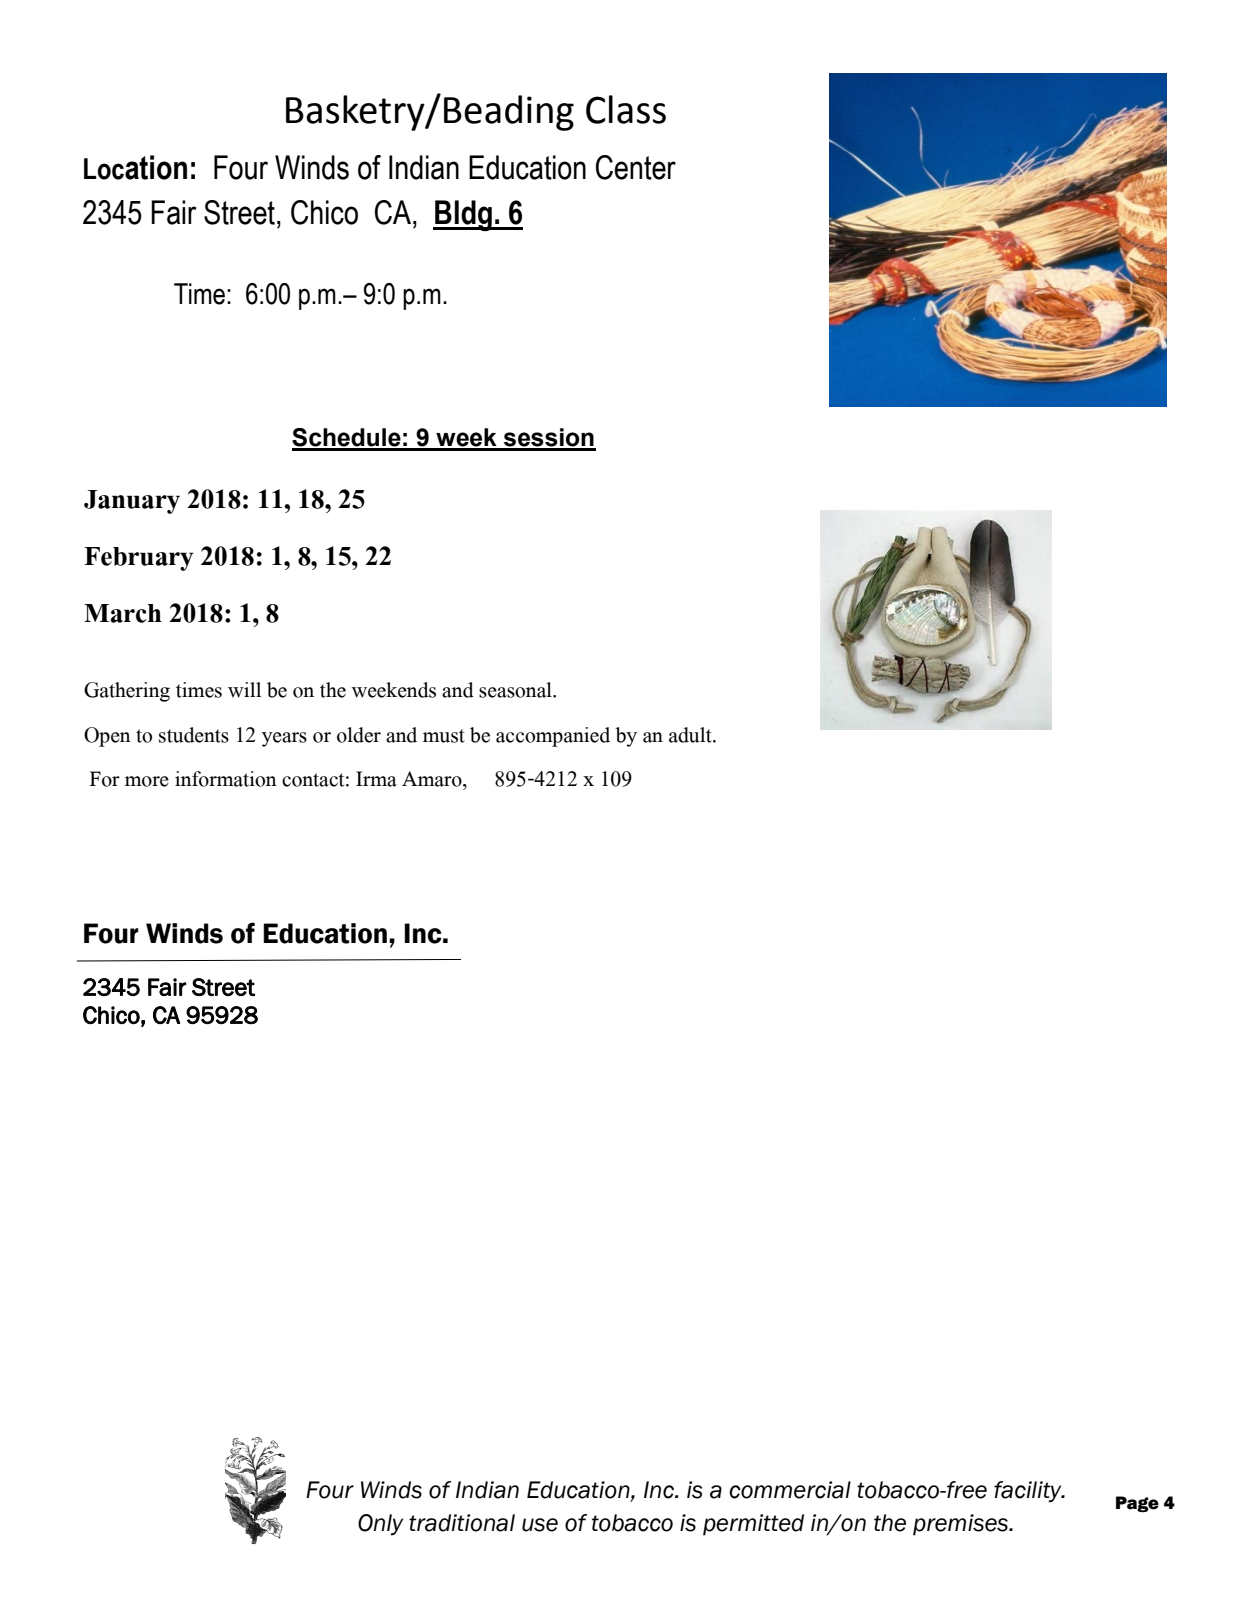 The image size is (1254, 1623). What do you see at coordinates (463, 215) in the document?
I see `Bldg` at bounding box center [463, 215].
